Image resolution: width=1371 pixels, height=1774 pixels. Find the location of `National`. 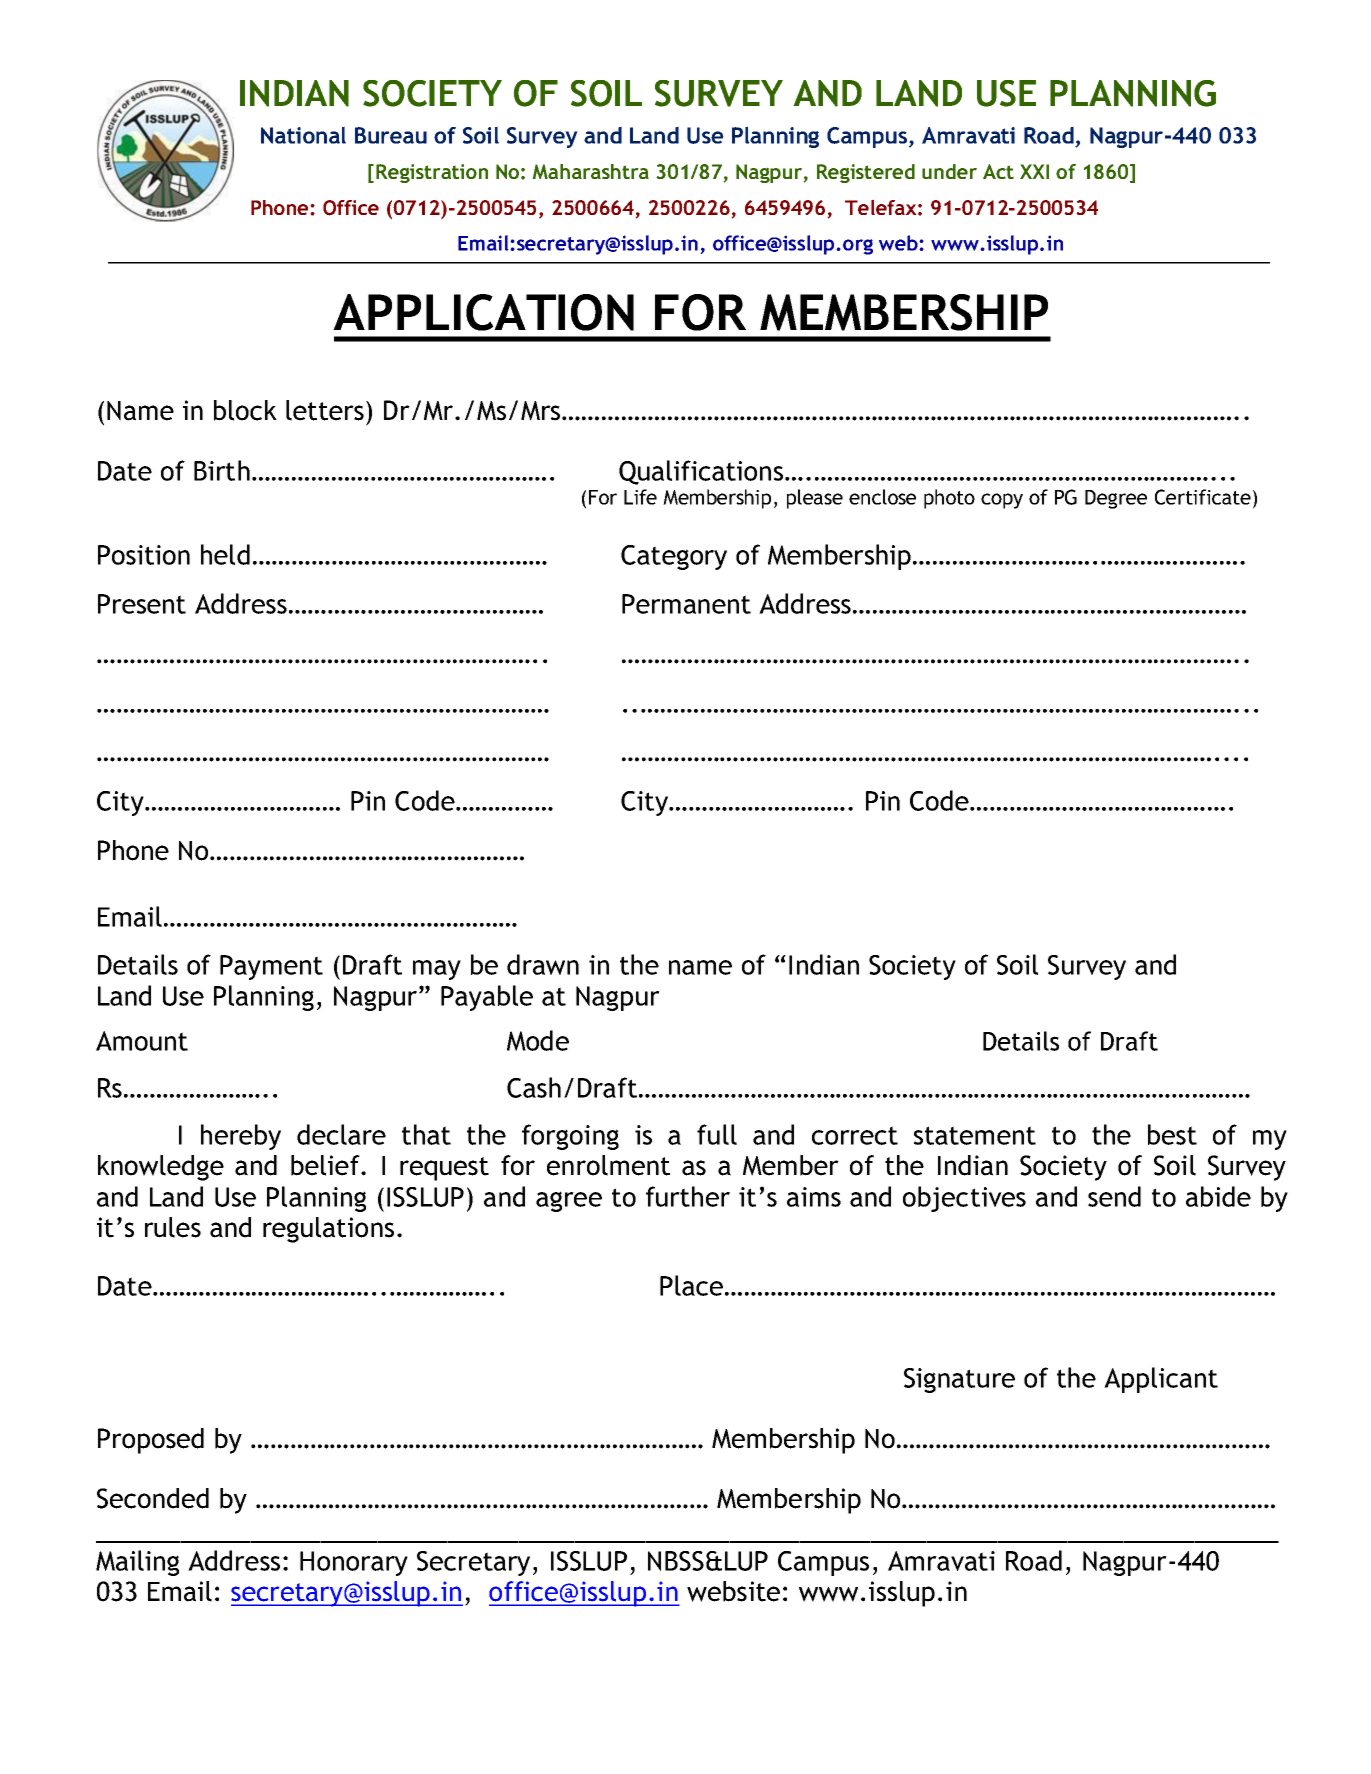

National is located at coordinates (303, 135).
